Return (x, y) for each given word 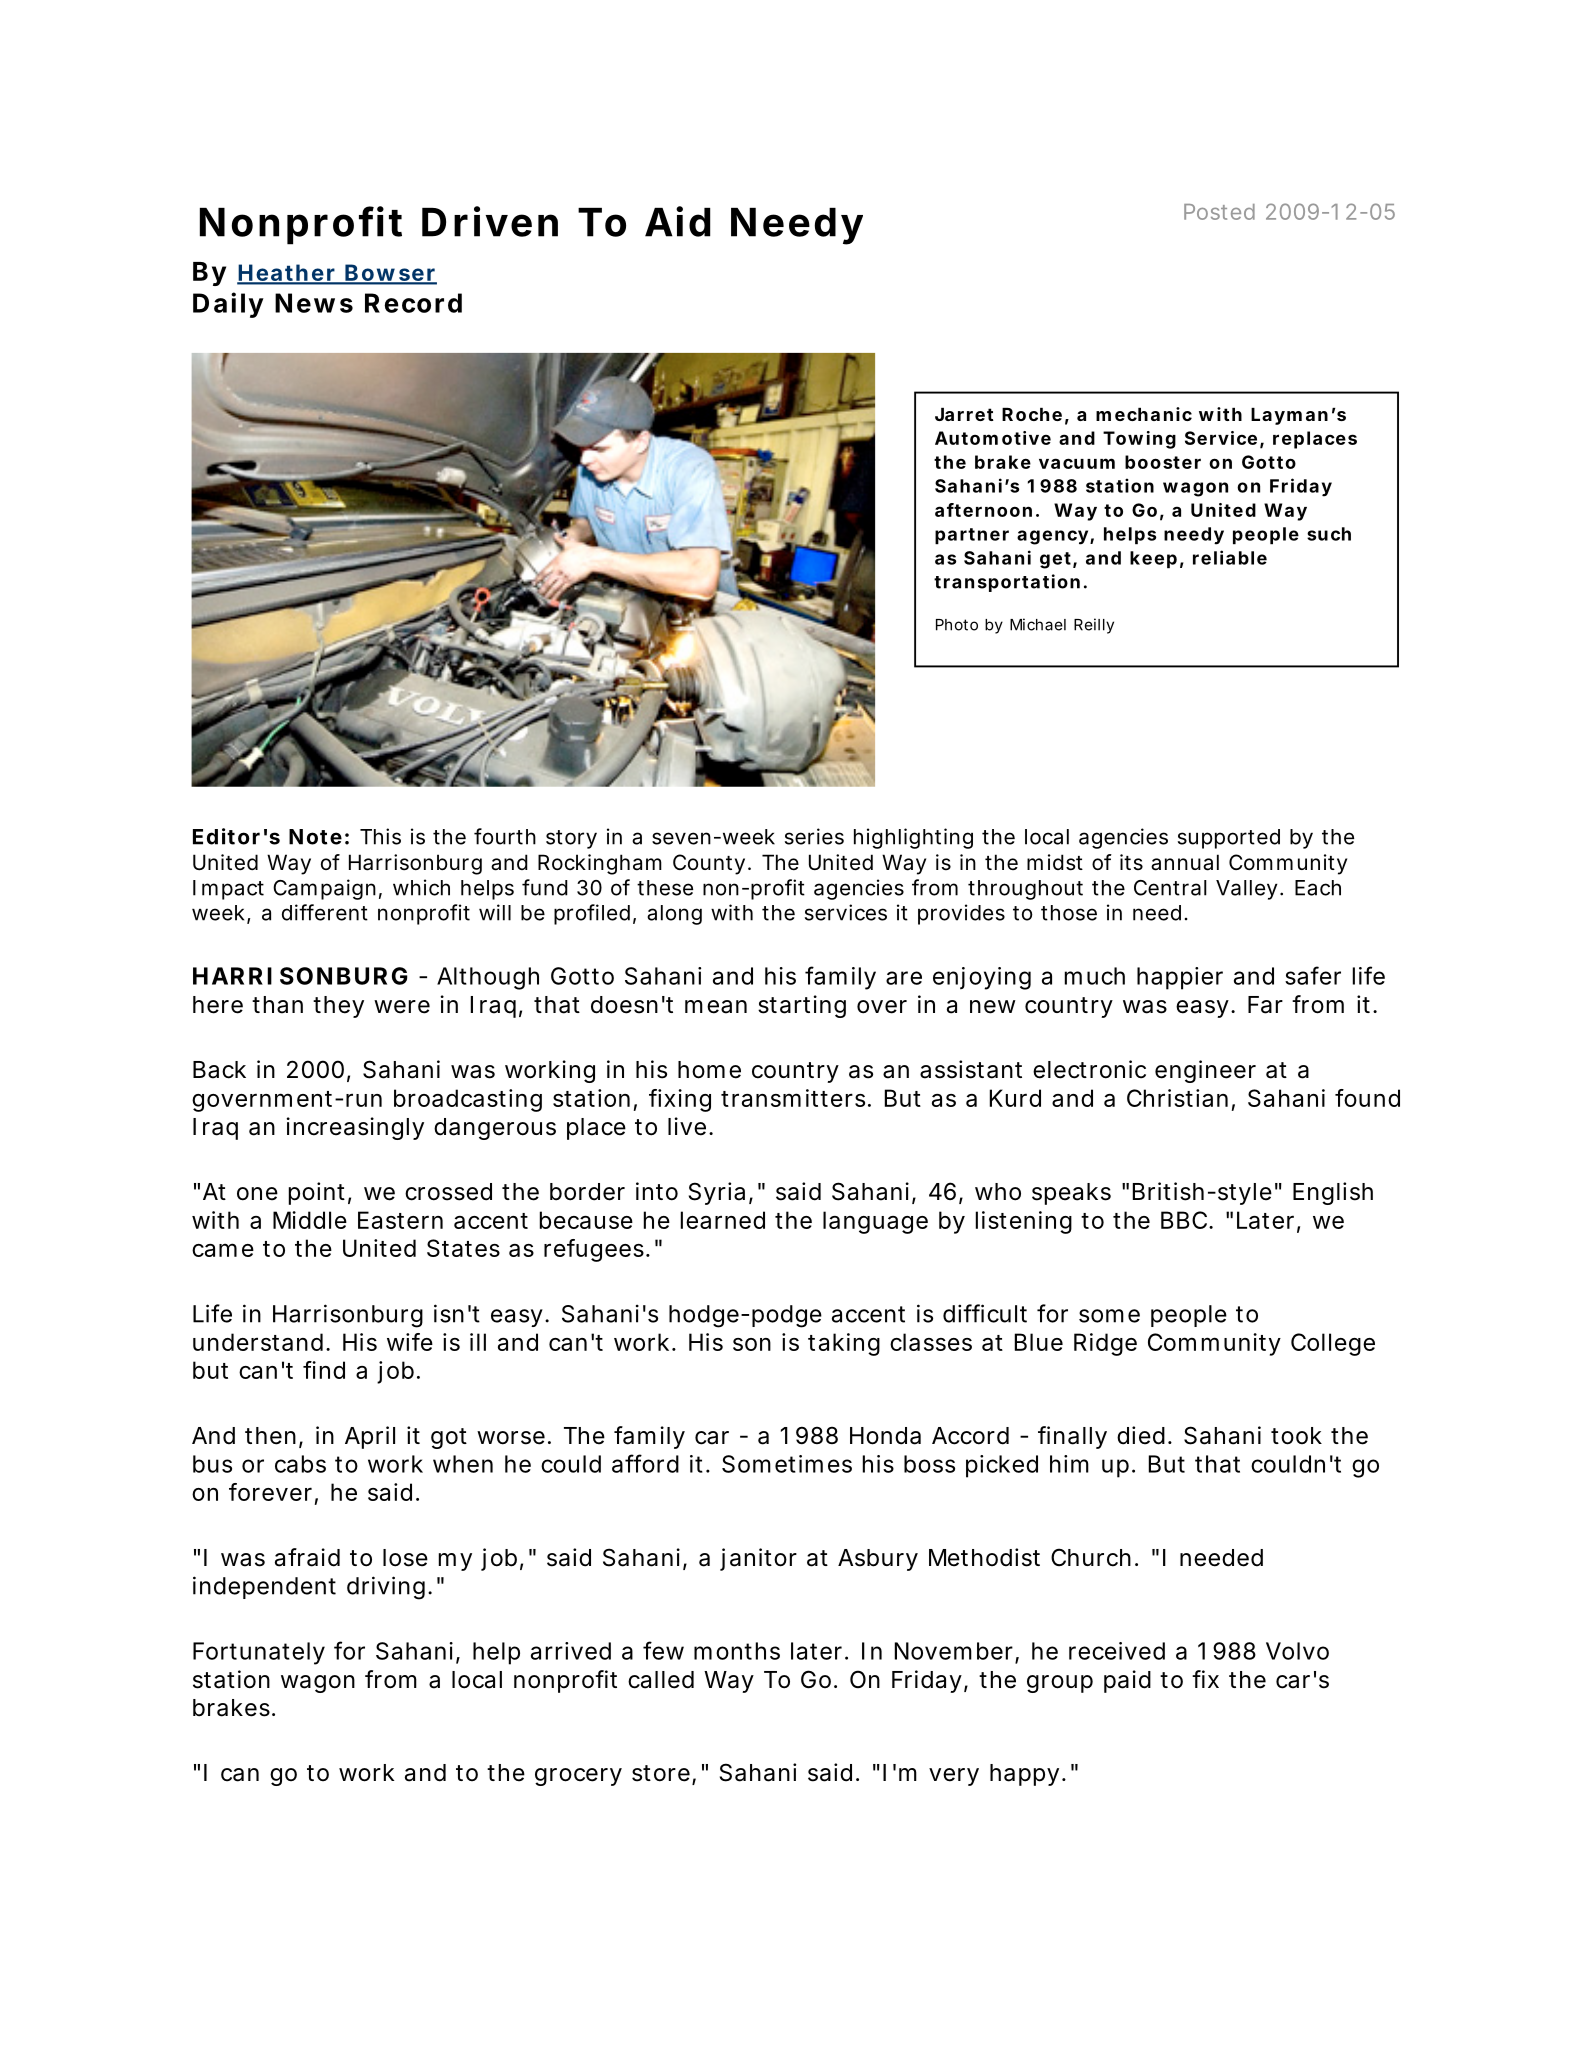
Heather (289, 274)
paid (1127, 1681)
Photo (957, 625)
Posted (1219, 212)
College (1333, 1344)
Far (1265, 1005)
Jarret (964, 414)
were (402, 1007)
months (737, 1651)
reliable (1230, 557)
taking (844, 1344)
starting (802, 1006)
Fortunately (259, 1653)
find (324, 1370)
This (380, 836)
